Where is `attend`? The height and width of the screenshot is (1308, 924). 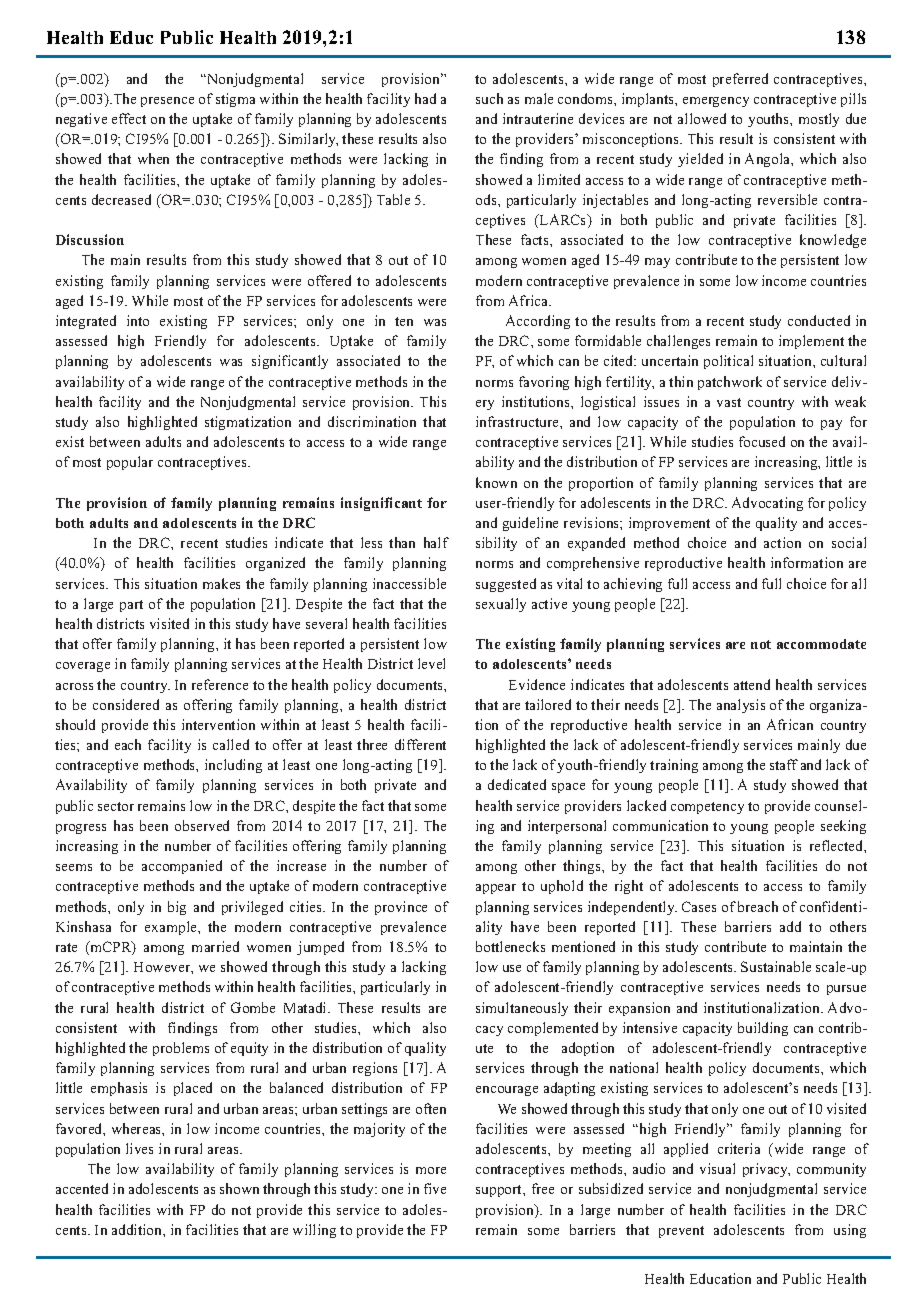
attend is located at coordinates (752, 684).
